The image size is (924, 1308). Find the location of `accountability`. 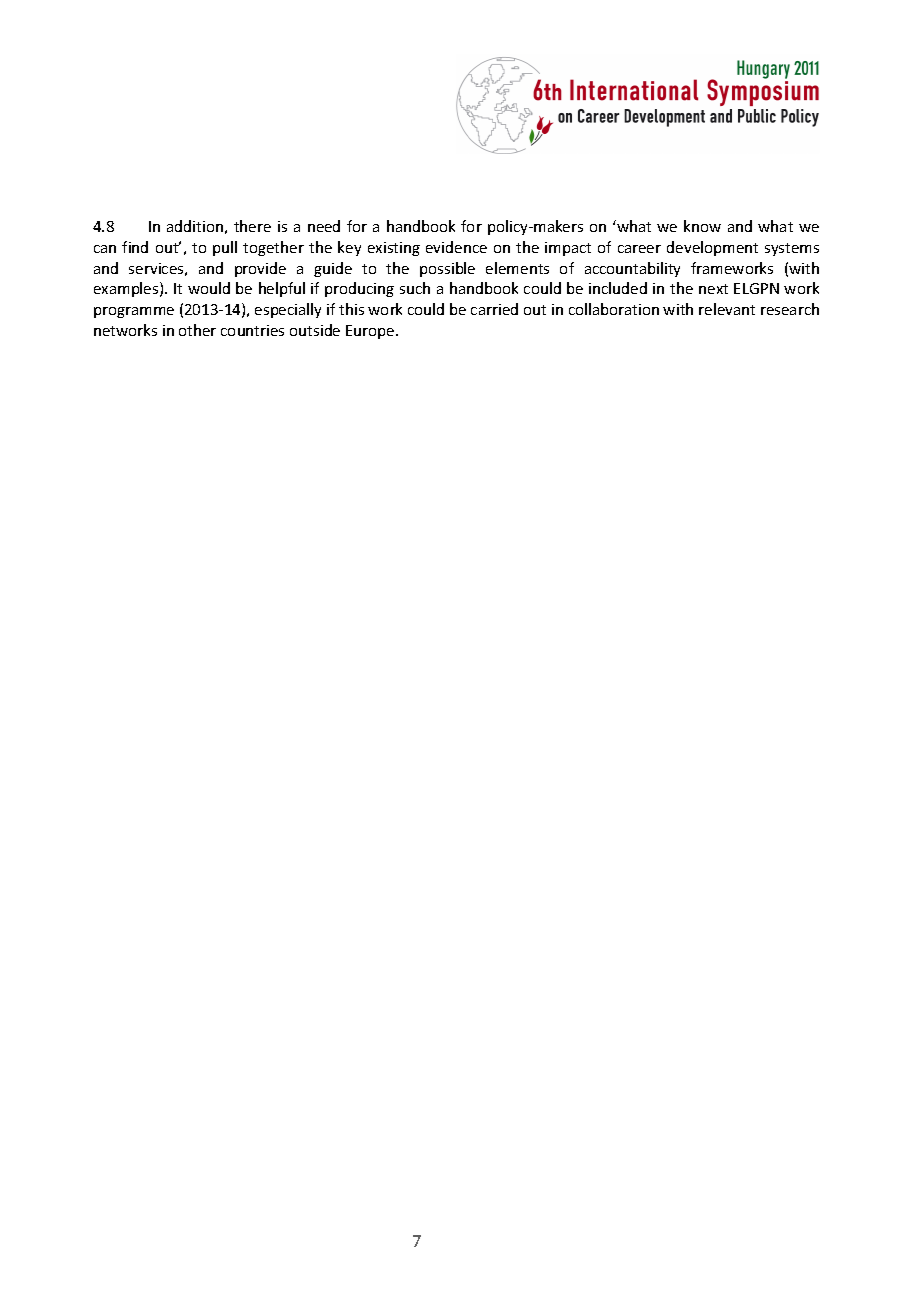

accountability is located at coordinates (632, 269).
